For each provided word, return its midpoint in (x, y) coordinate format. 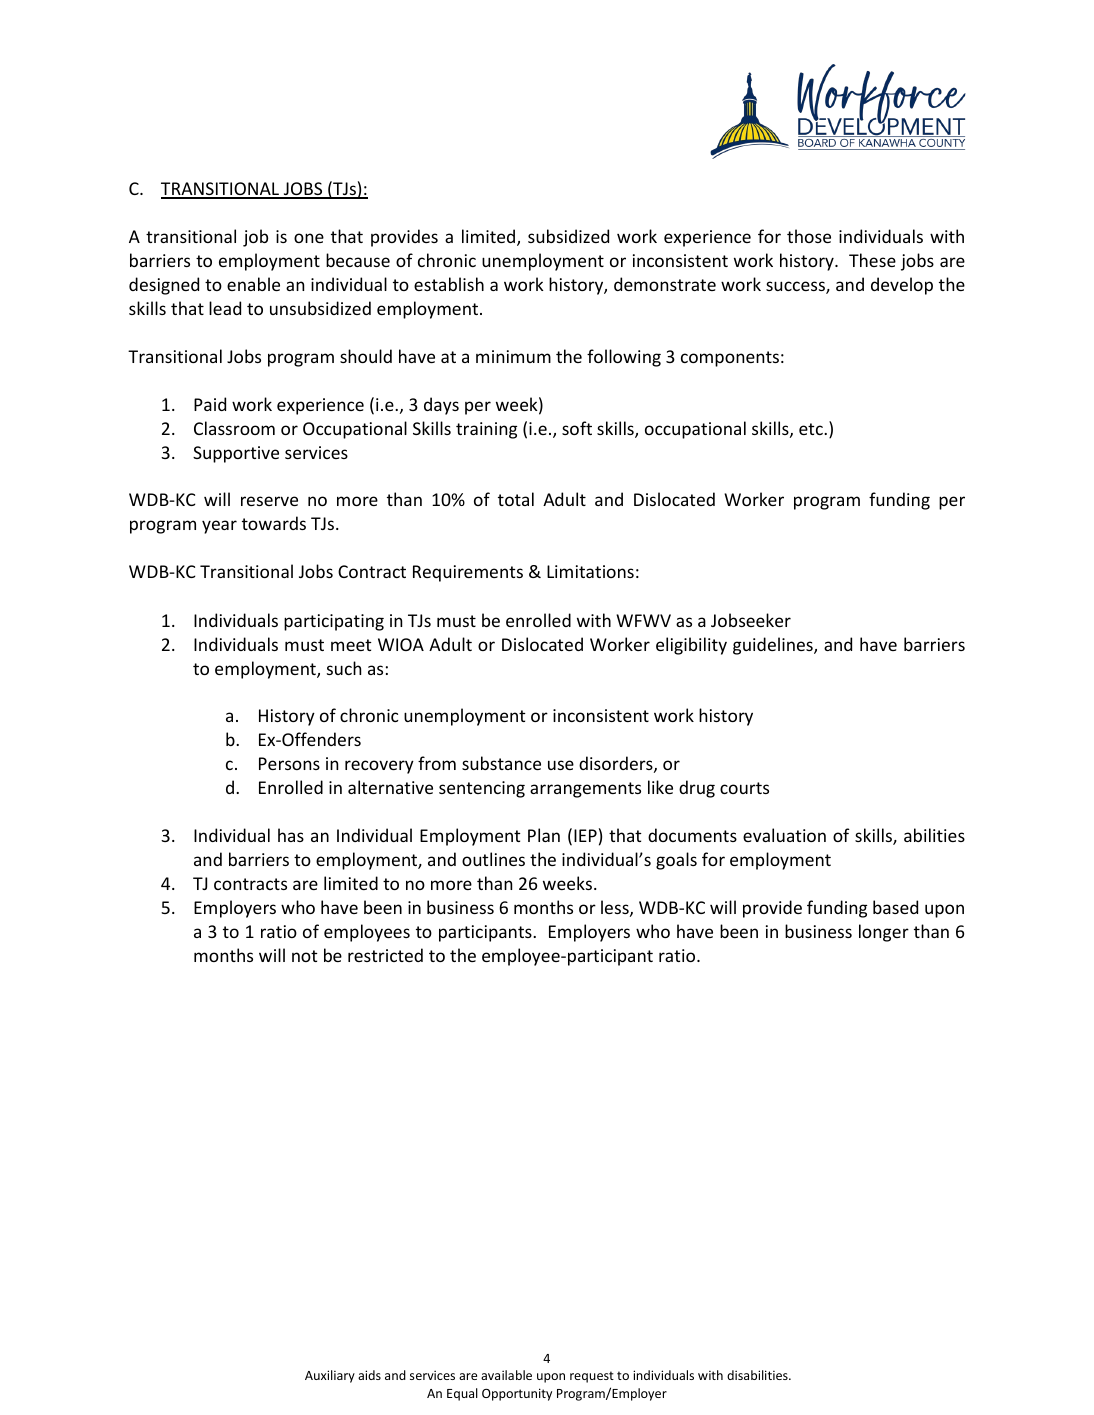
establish (449, 284)
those (809, 236)
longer (884, 933)
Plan (544, 835)
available (506, 1375)
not (305, 956)
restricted (385, 955)
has (291, 835)
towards (274, 523)
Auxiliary (330, 1376)
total (516, 499)
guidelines (774, 646)
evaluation (784, 835)
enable (253, 284)
